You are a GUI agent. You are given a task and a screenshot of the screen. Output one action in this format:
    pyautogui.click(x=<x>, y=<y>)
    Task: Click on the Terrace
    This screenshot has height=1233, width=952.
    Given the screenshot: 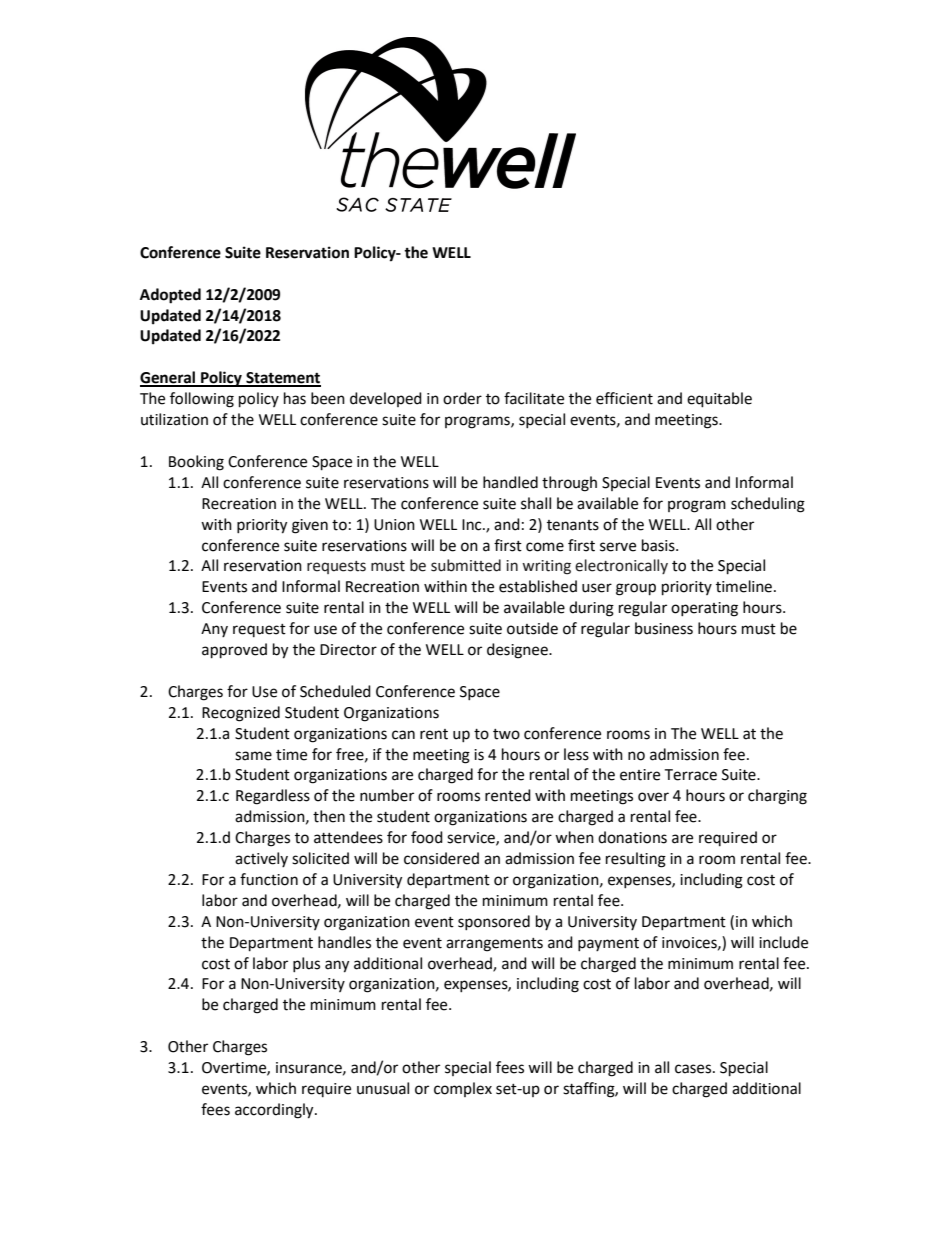 What is the action you would take?
    pyautogui.click(x=690, y=775)
